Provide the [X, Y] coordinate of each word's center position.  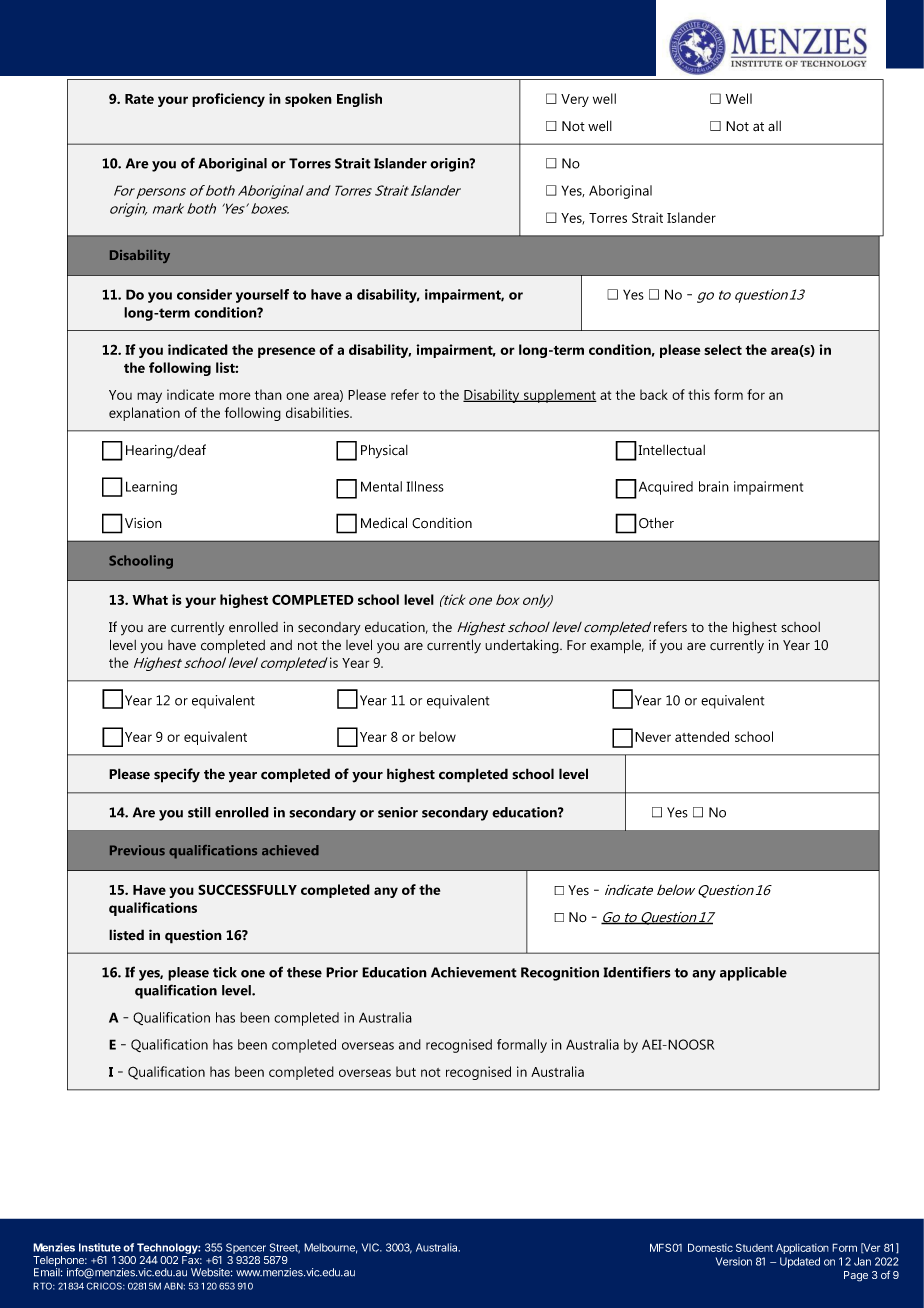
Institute [100, 1247]
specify [177, 775]
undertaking [523, 646]
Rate [139, 99]
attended [702, 736]
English [359, 100]
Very [575, 100]
